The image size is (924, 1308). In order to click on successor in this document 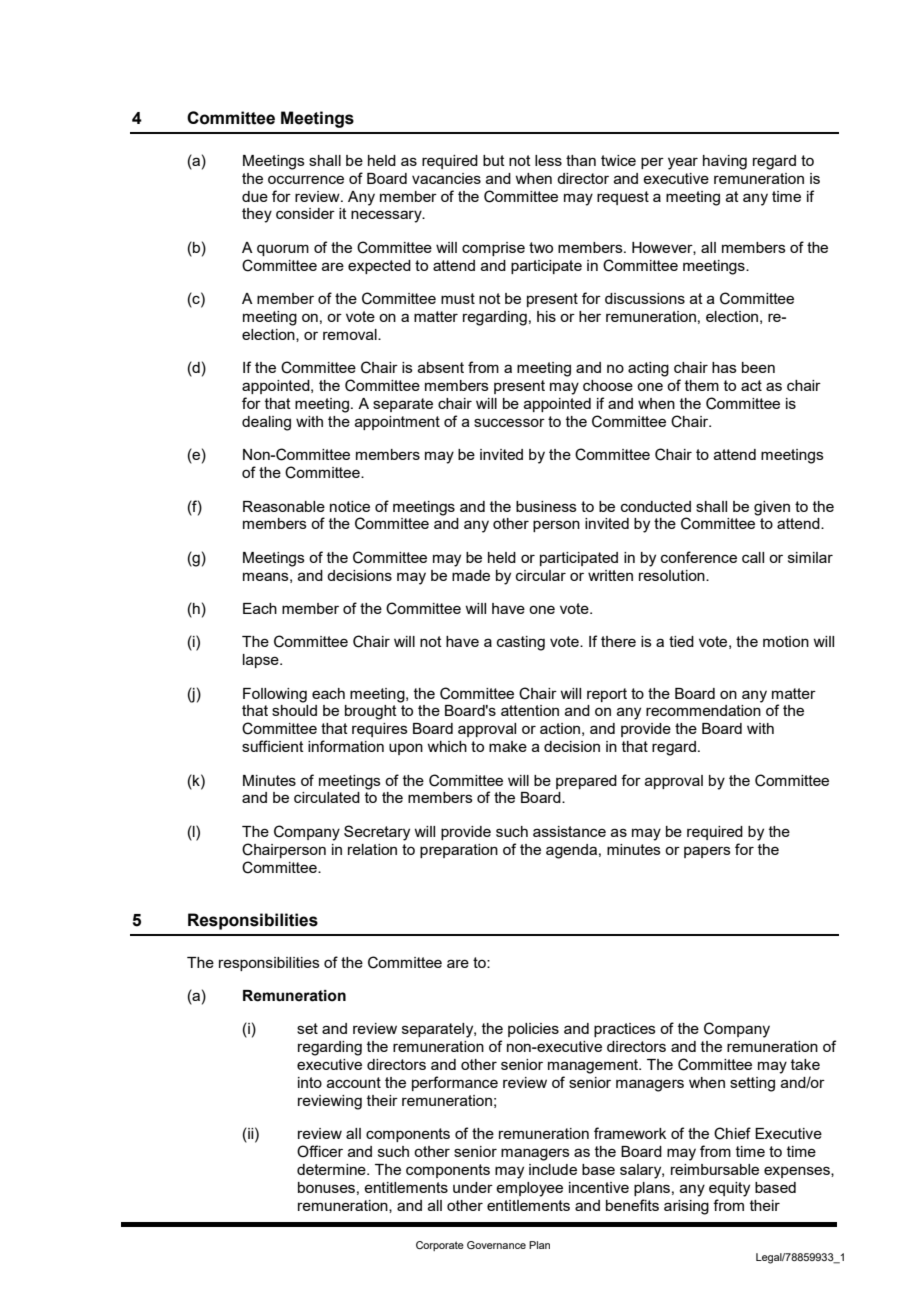, I will do `click(509, 422)`.
